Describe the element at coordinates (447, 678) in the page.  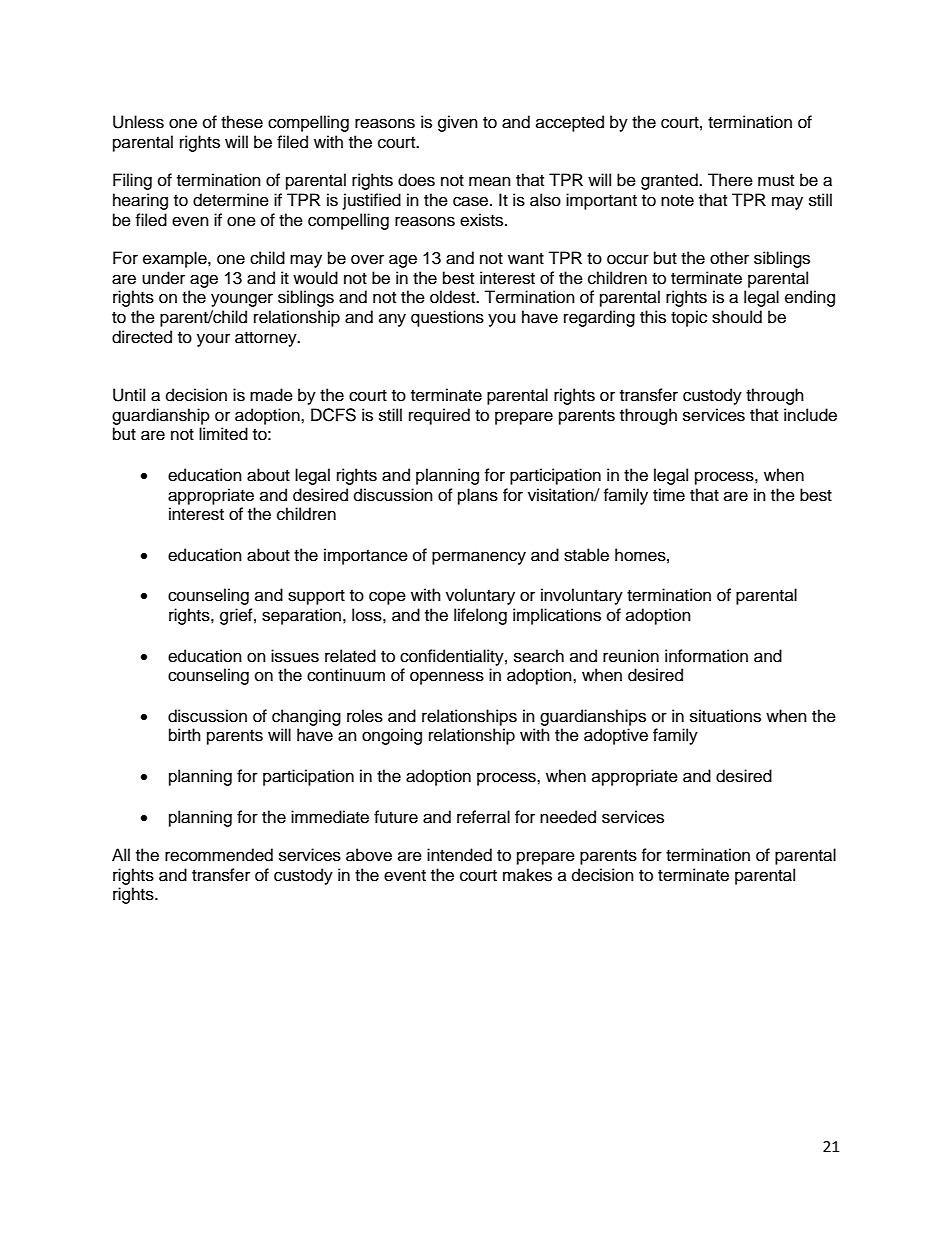
I see `openness` at that location.
